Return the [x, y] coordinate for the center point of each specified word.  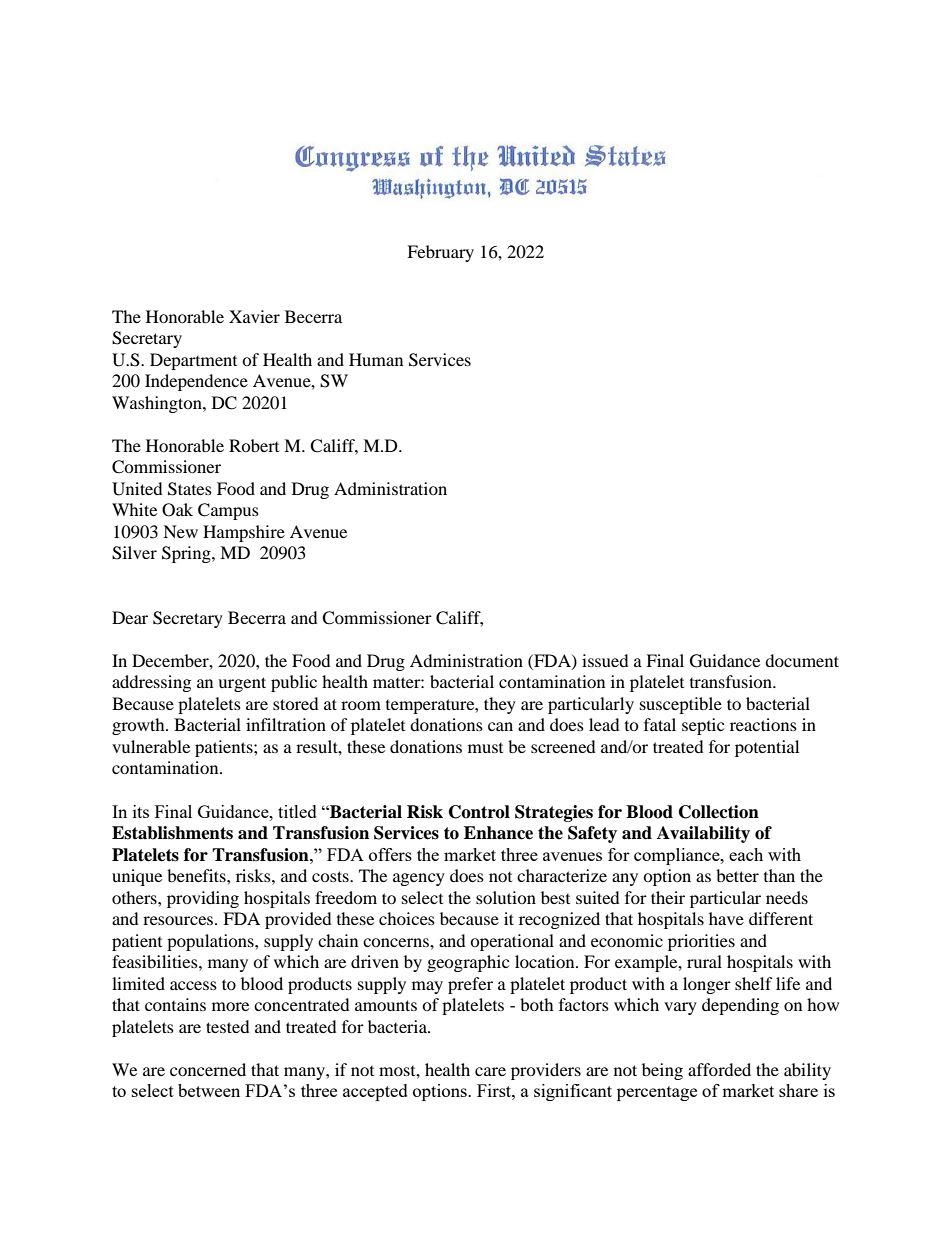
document [802, 660]
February [440, 253]
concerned [208, 1069]
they [500, 705]
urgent [242, 684]
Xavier [254, 316]
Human [376, 359]
